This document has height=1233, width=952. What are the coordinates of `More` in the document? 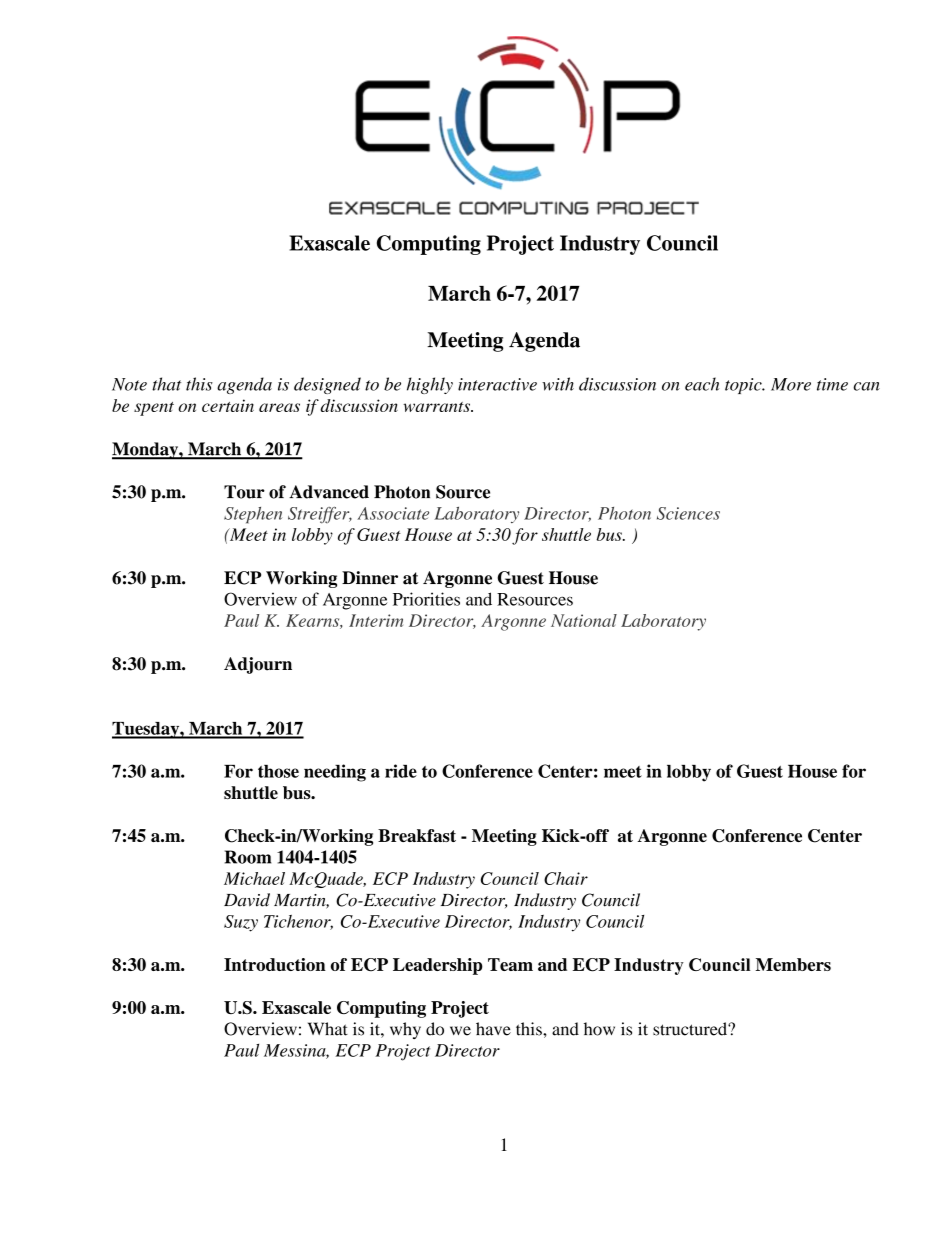 It's located at (791, 384).
